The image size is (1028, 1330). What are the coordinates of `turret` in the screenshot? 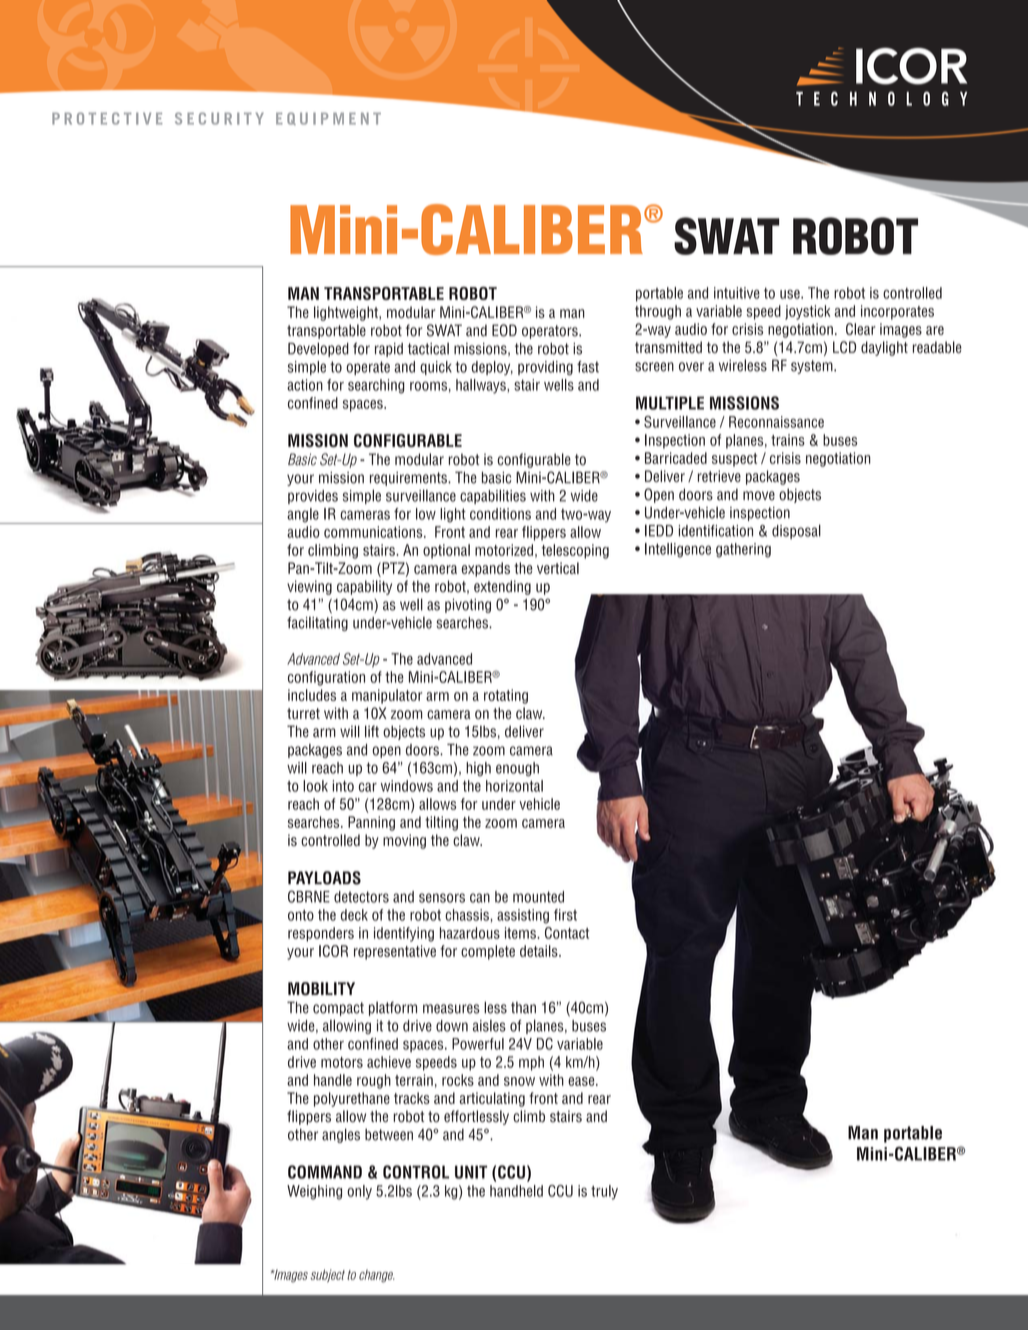 It's located at (303, 713).
